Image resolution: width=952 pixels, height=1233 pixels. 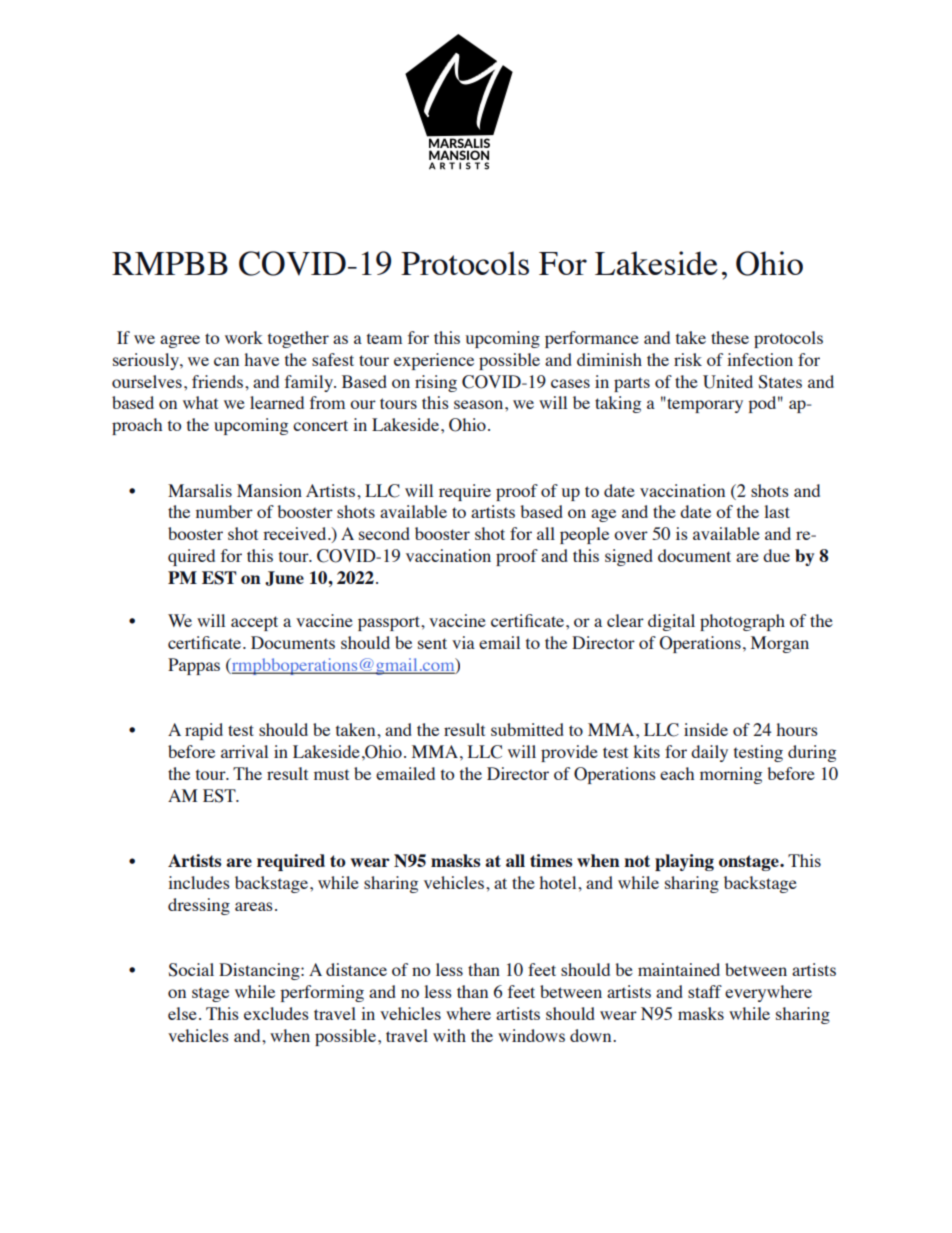 What do you see at coordinates (226, 361) in the screenshot?
I see `can` at bounding box center [226, 361].
